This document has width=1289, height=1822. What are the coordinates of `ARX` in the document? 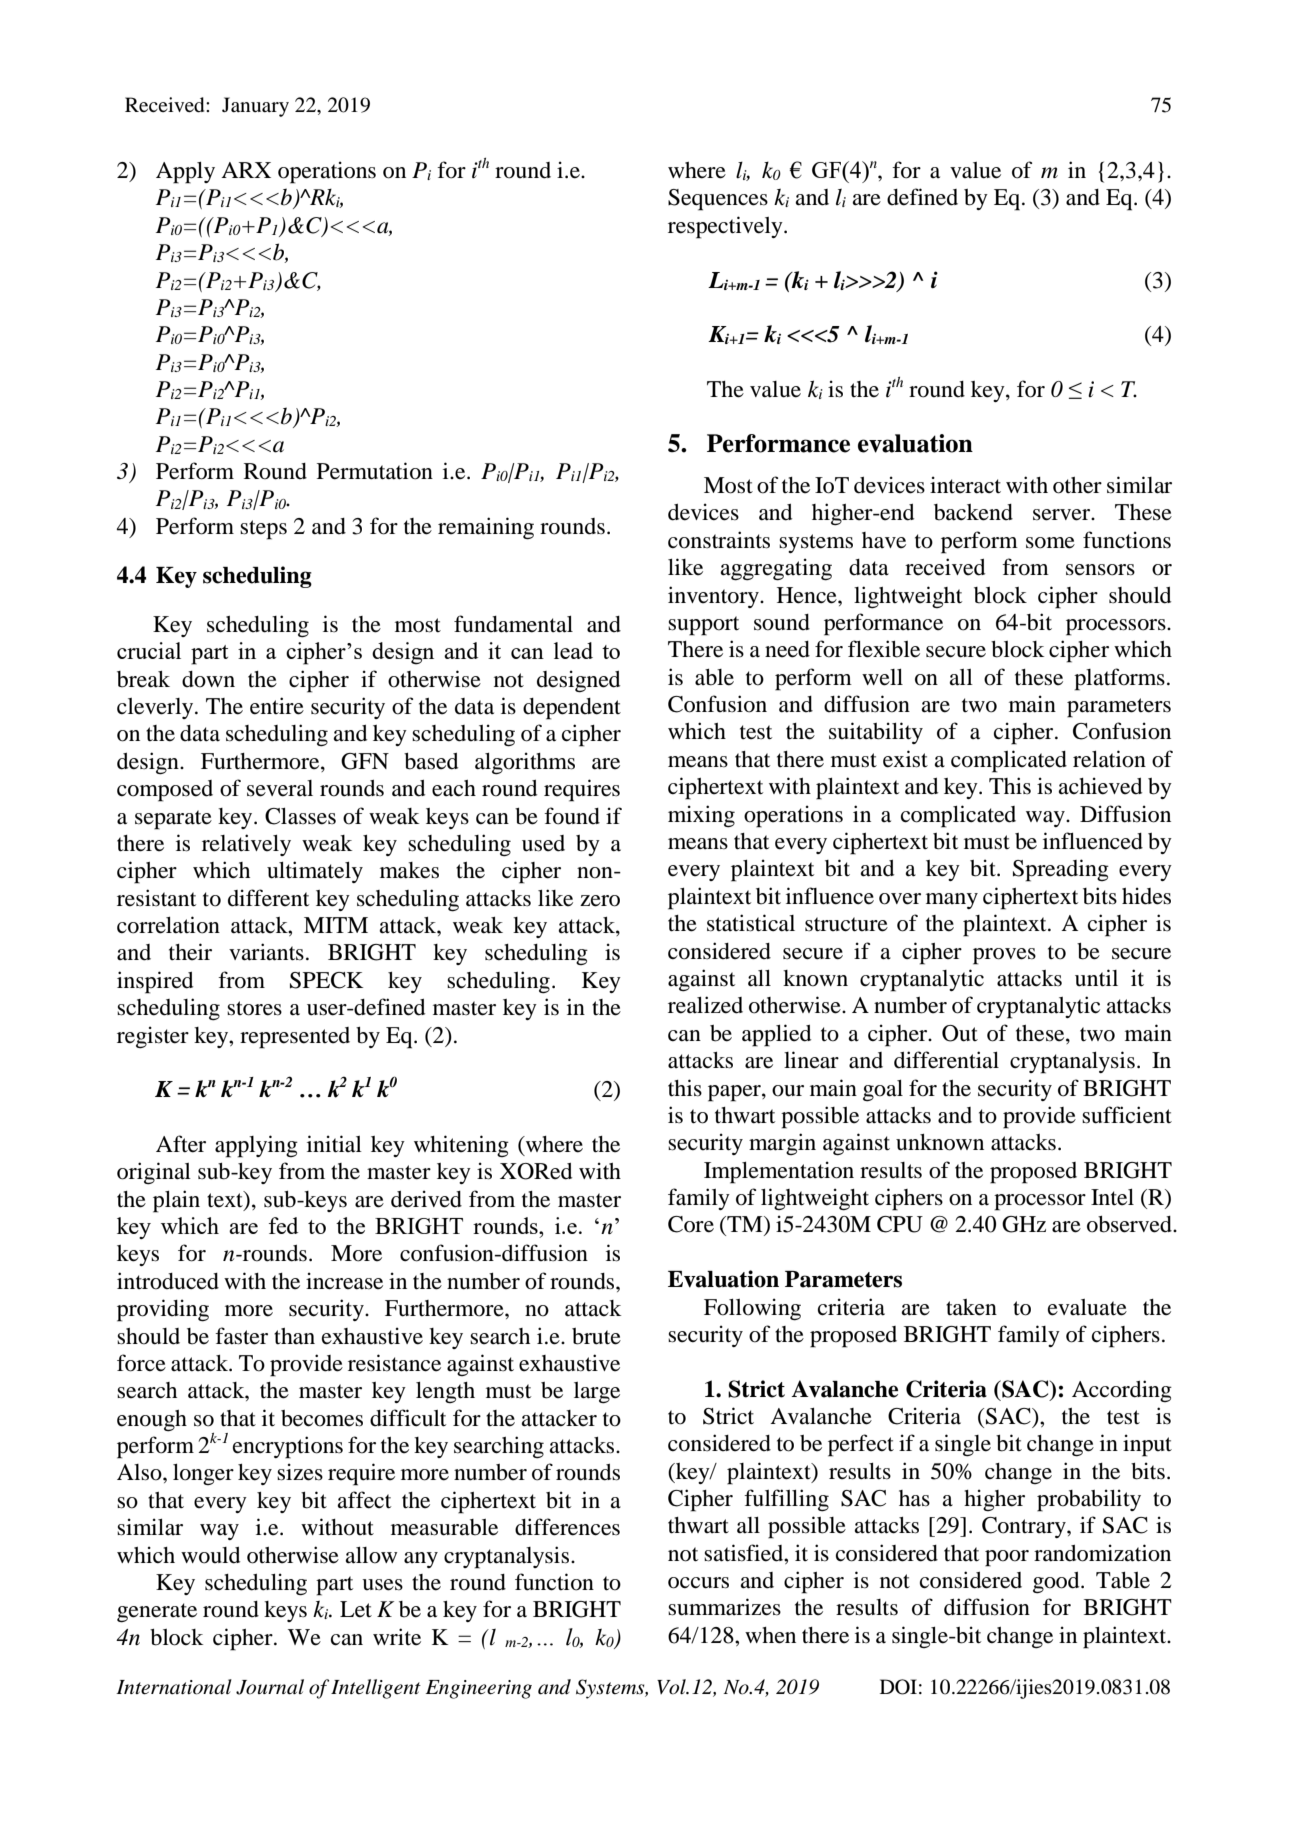 It's located at (246, 170).
